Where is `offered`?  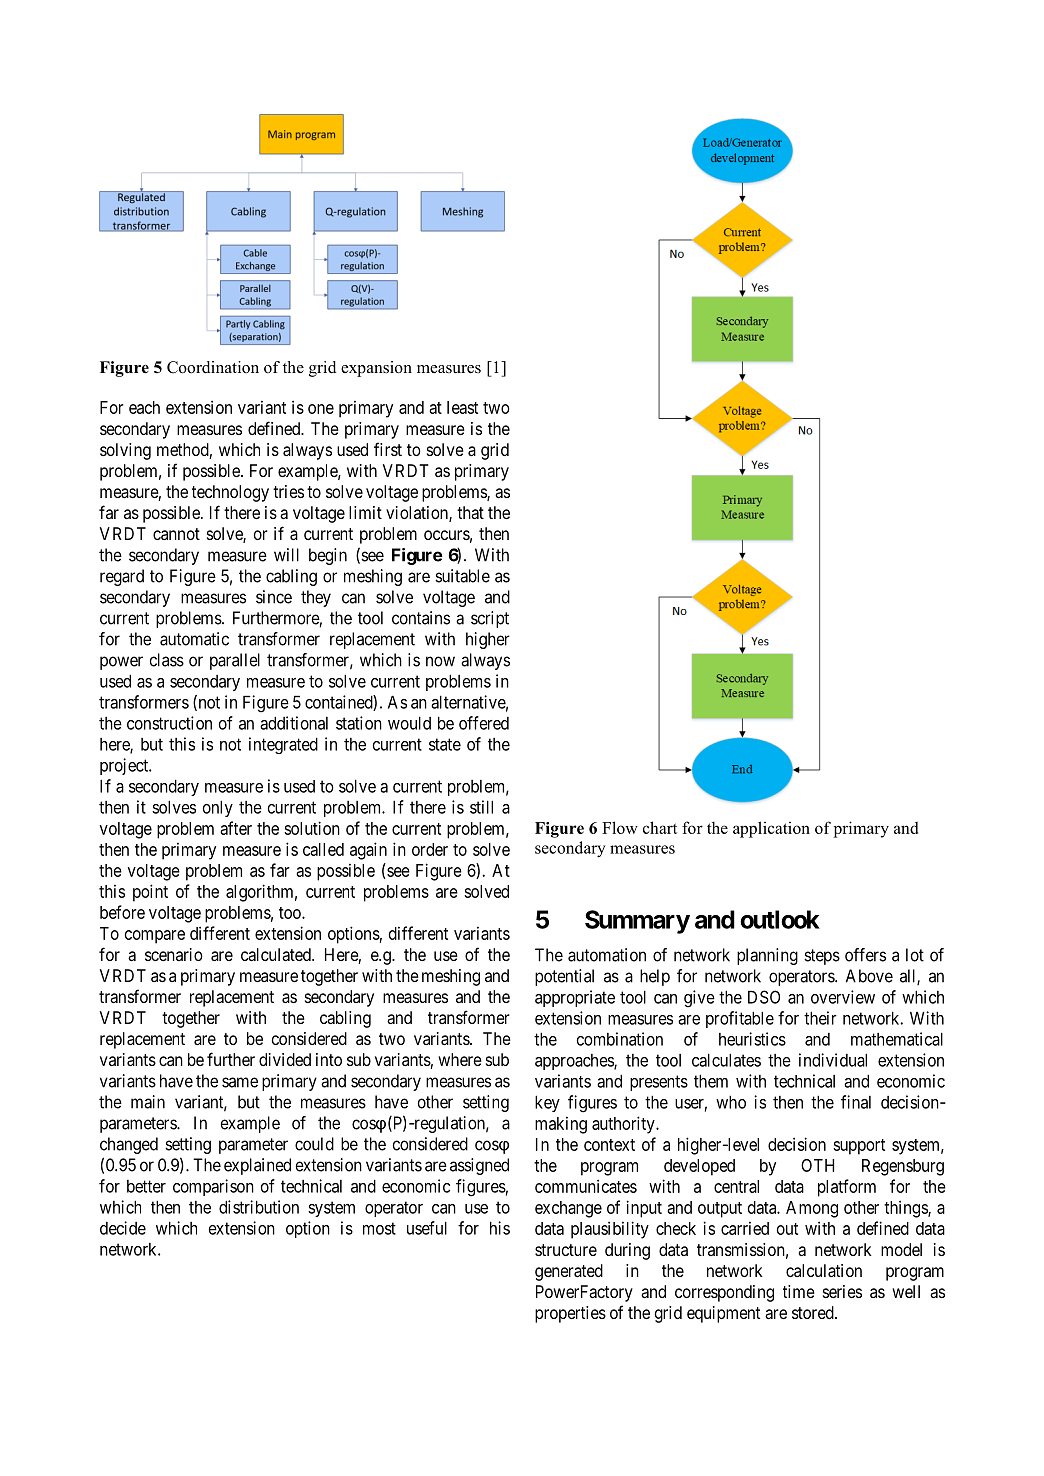 offered is located at coordinates (484, 723).
